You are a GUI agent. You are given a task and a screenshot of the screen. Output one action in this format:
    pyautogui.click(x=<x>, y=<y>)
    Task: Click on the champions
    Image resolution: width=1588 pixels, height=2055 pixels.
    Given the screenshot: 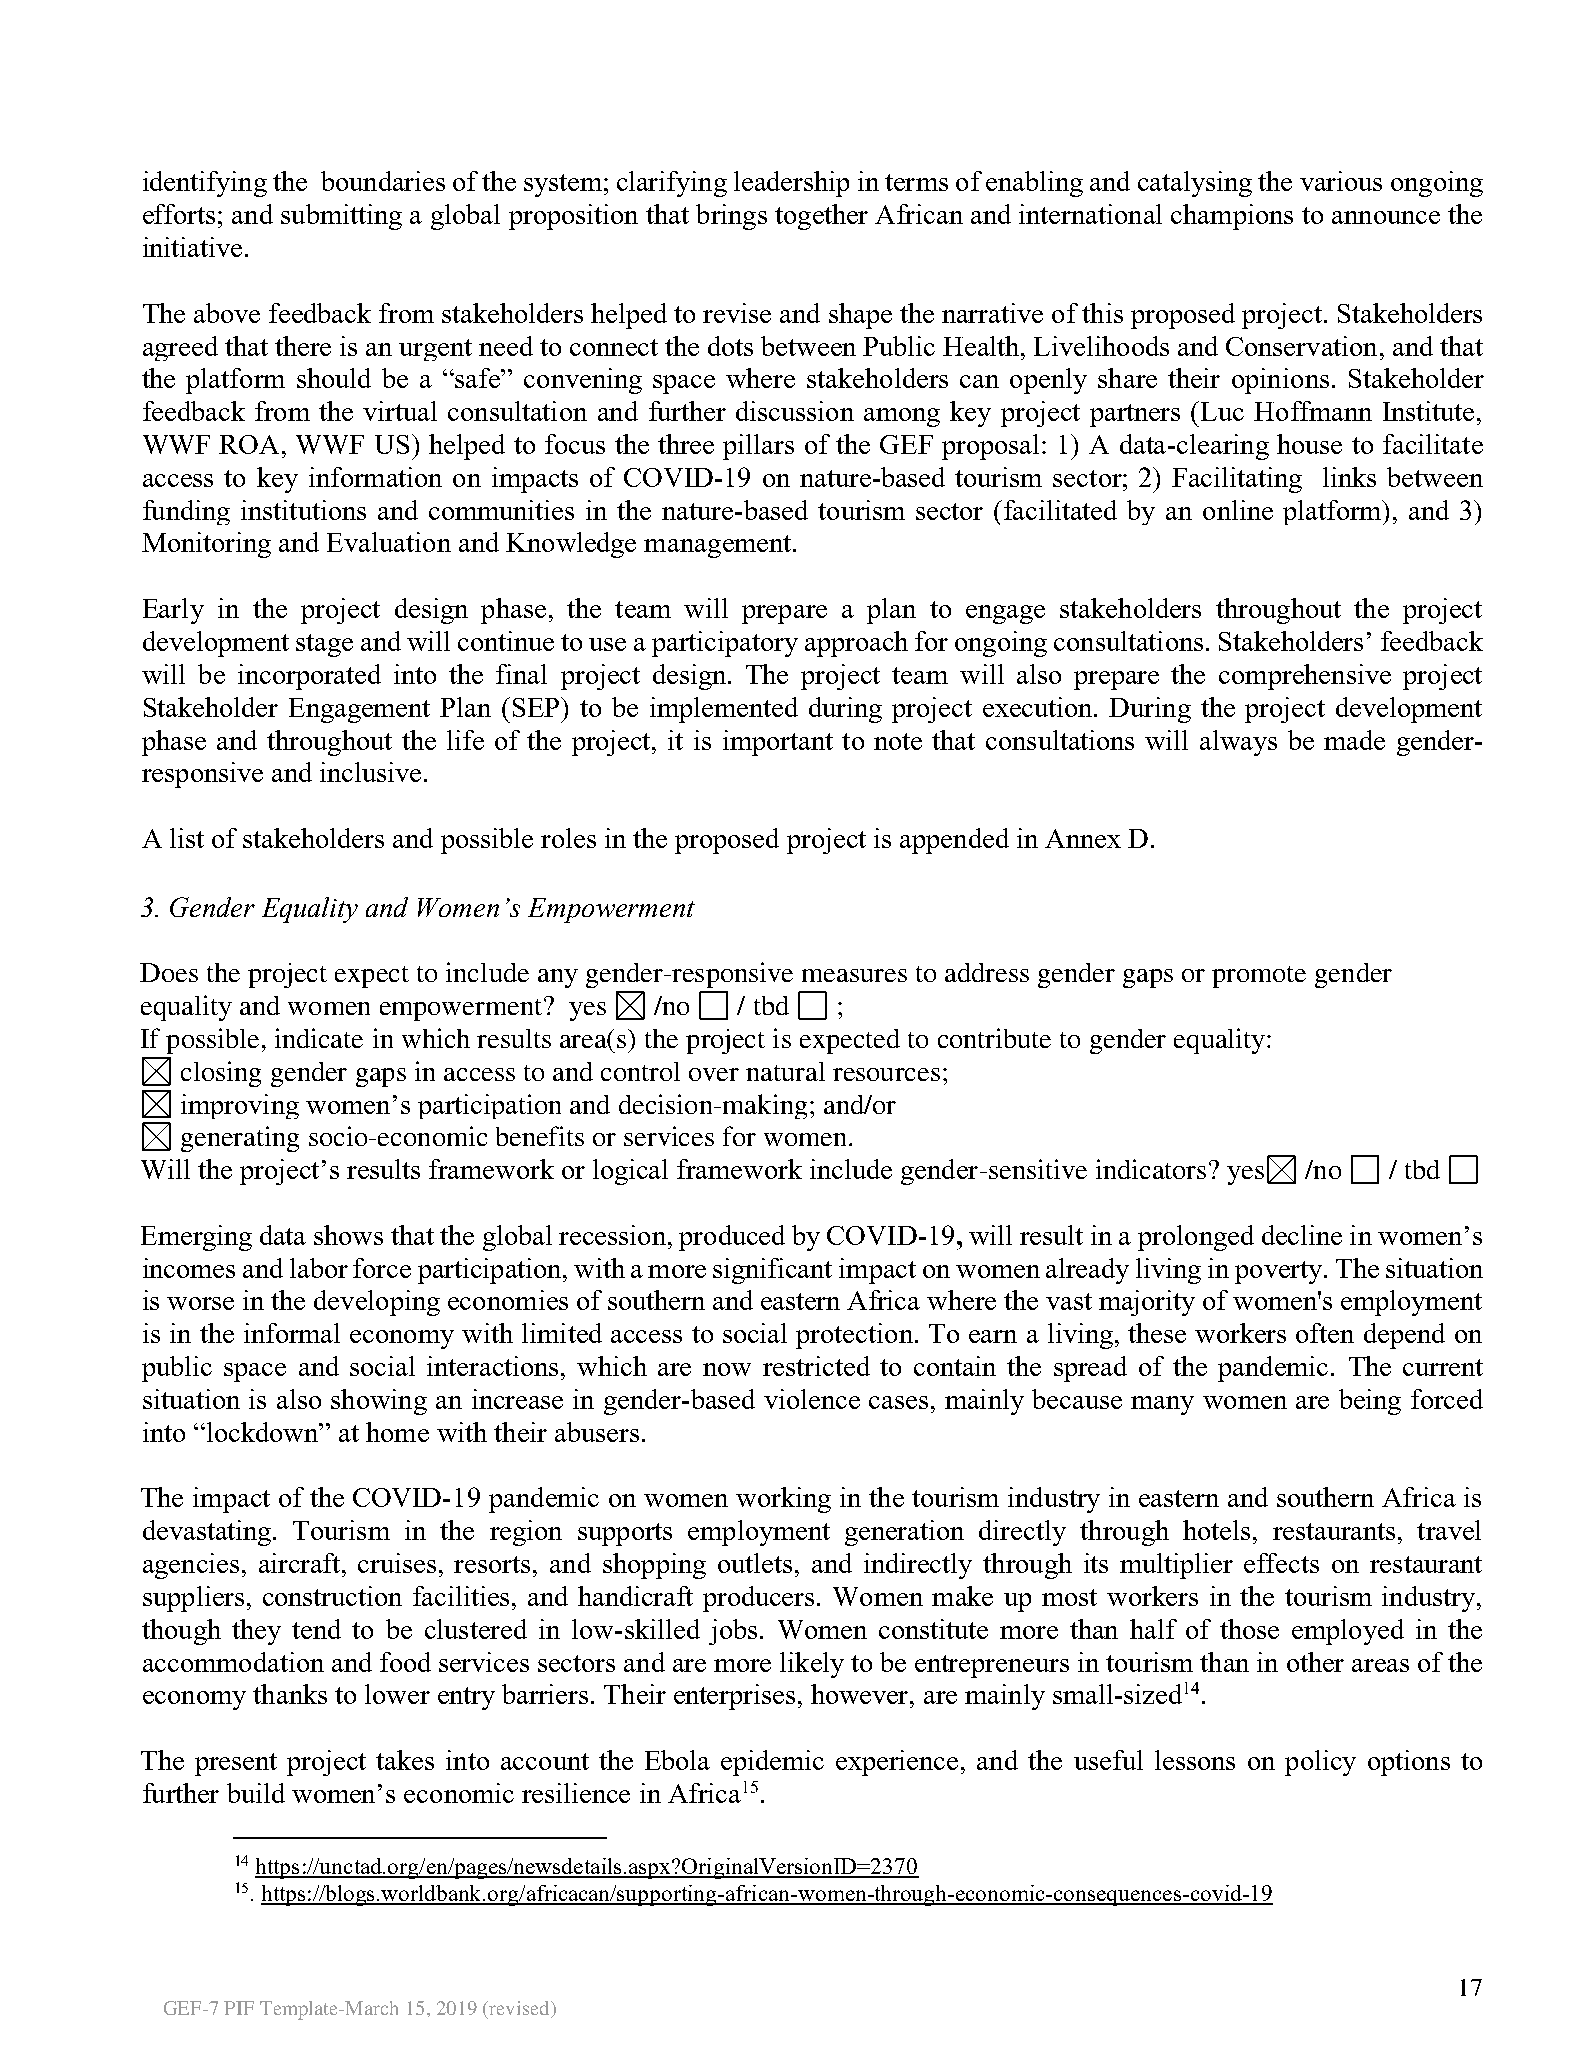 What is the action you would take?
    pyautogui.click(x=1232, y=217)
